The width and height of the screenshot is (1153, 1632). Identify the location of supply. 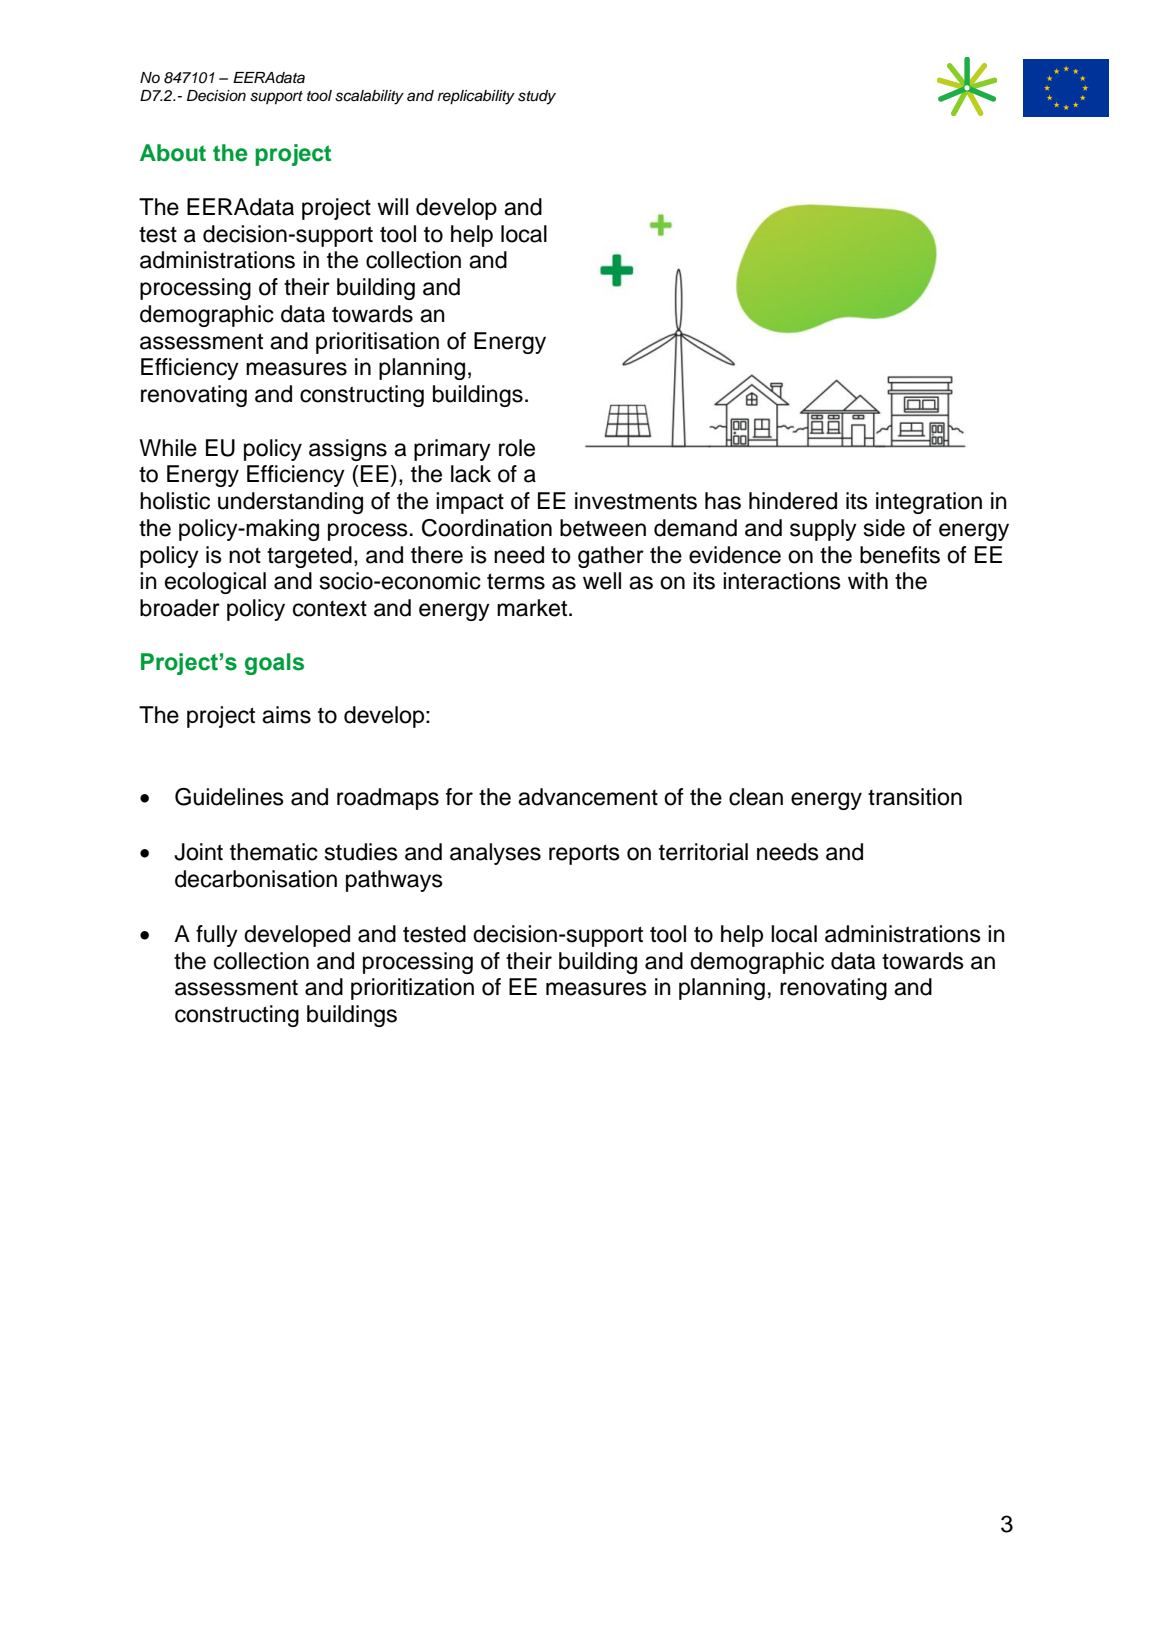
(823, 530).
